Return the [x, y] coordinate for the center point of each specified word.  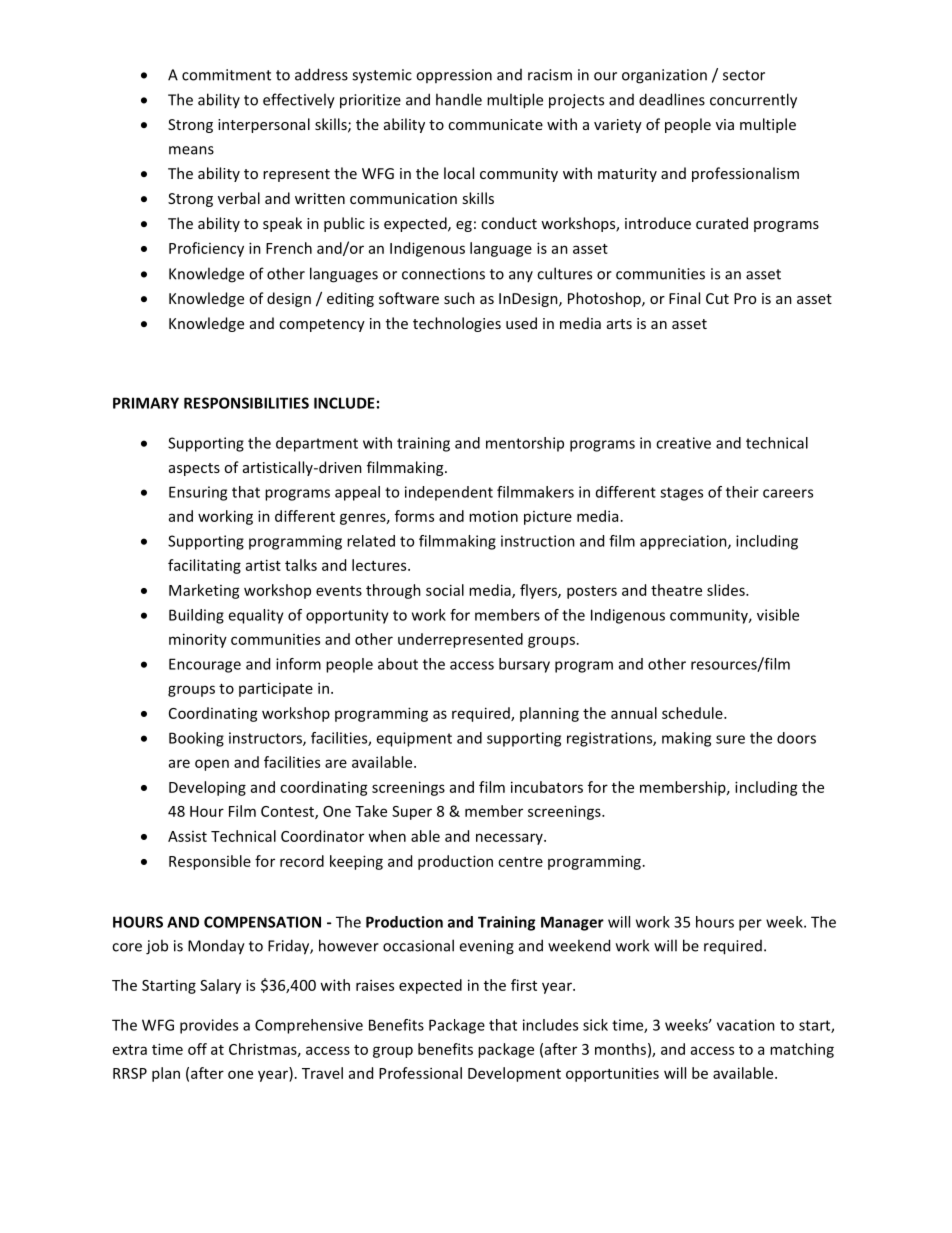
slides [727, 590]
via [725, 124]
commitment [226, 75]
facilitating [204, 566]
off [197, 1049]
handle [459, 99]
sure [730, 739]
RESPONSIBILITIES [246, 403]
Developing [207, 788]
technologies [457, 324]
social [445, 590]
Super [412, 813]
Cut [717, 298]
